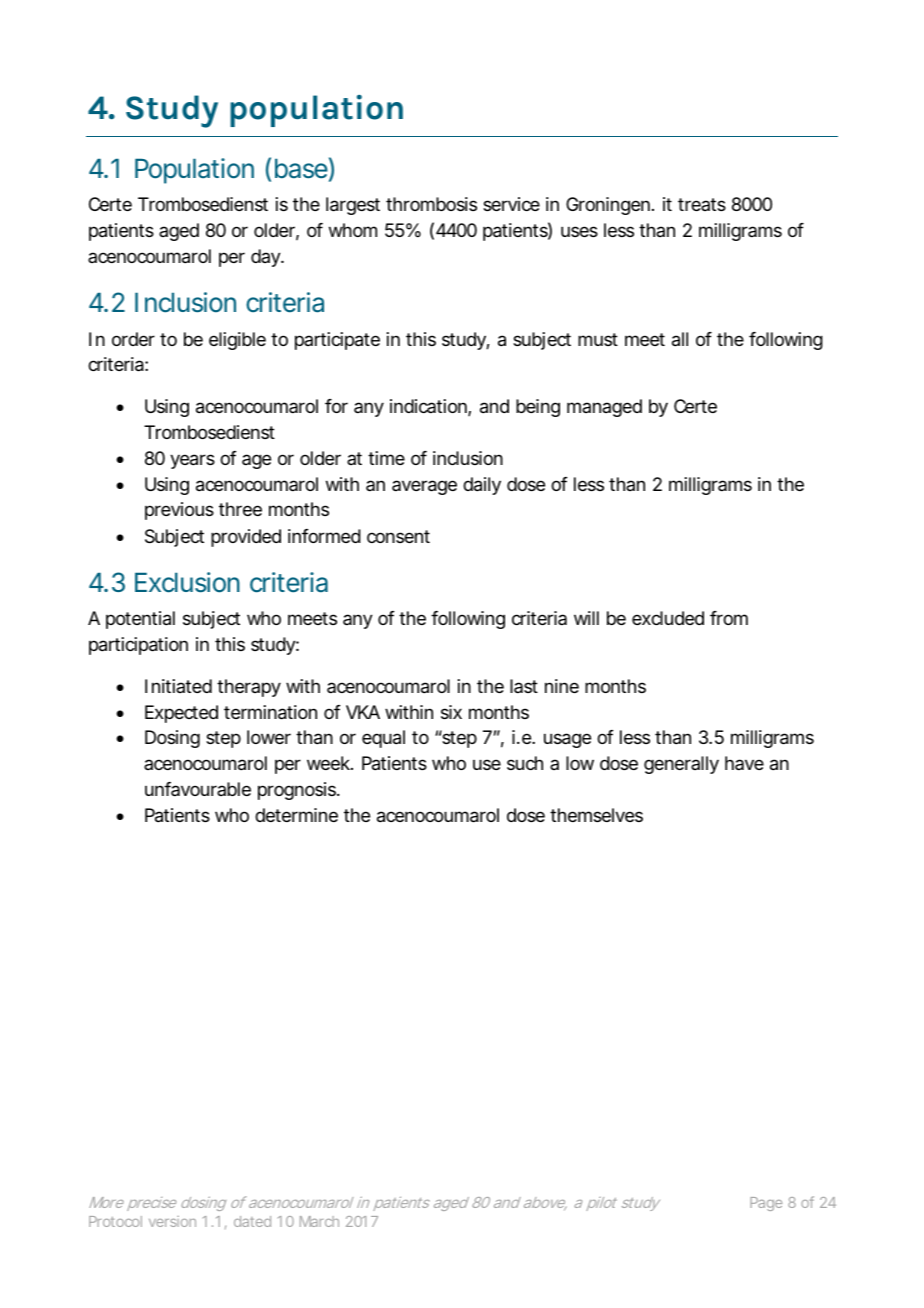 The image size is (924, 1308). Describe the element at coordinates (766, 1204) in the screenshot. I see `Page` at that location.
